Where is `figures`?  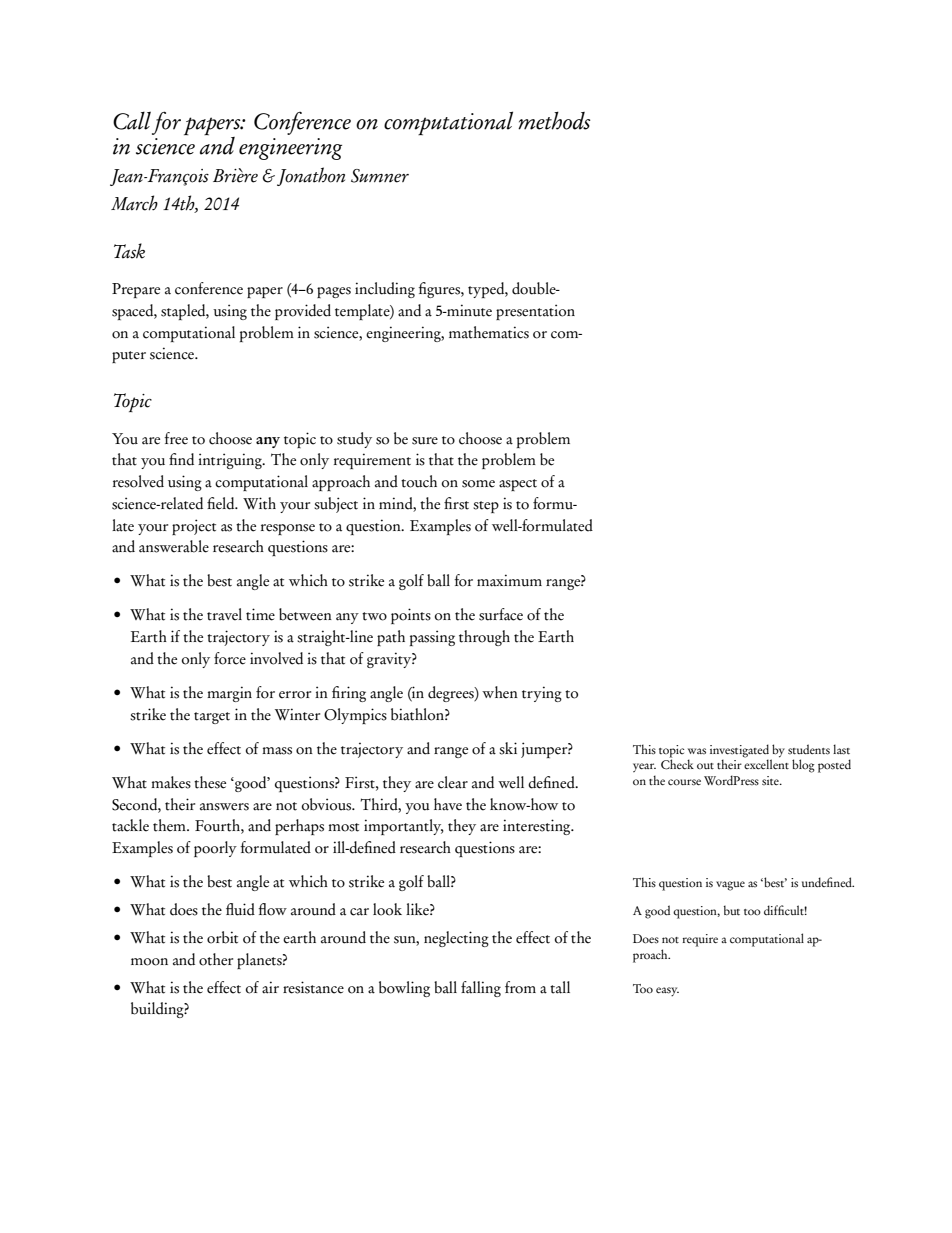 figures is located at coordinates (440, 290).
